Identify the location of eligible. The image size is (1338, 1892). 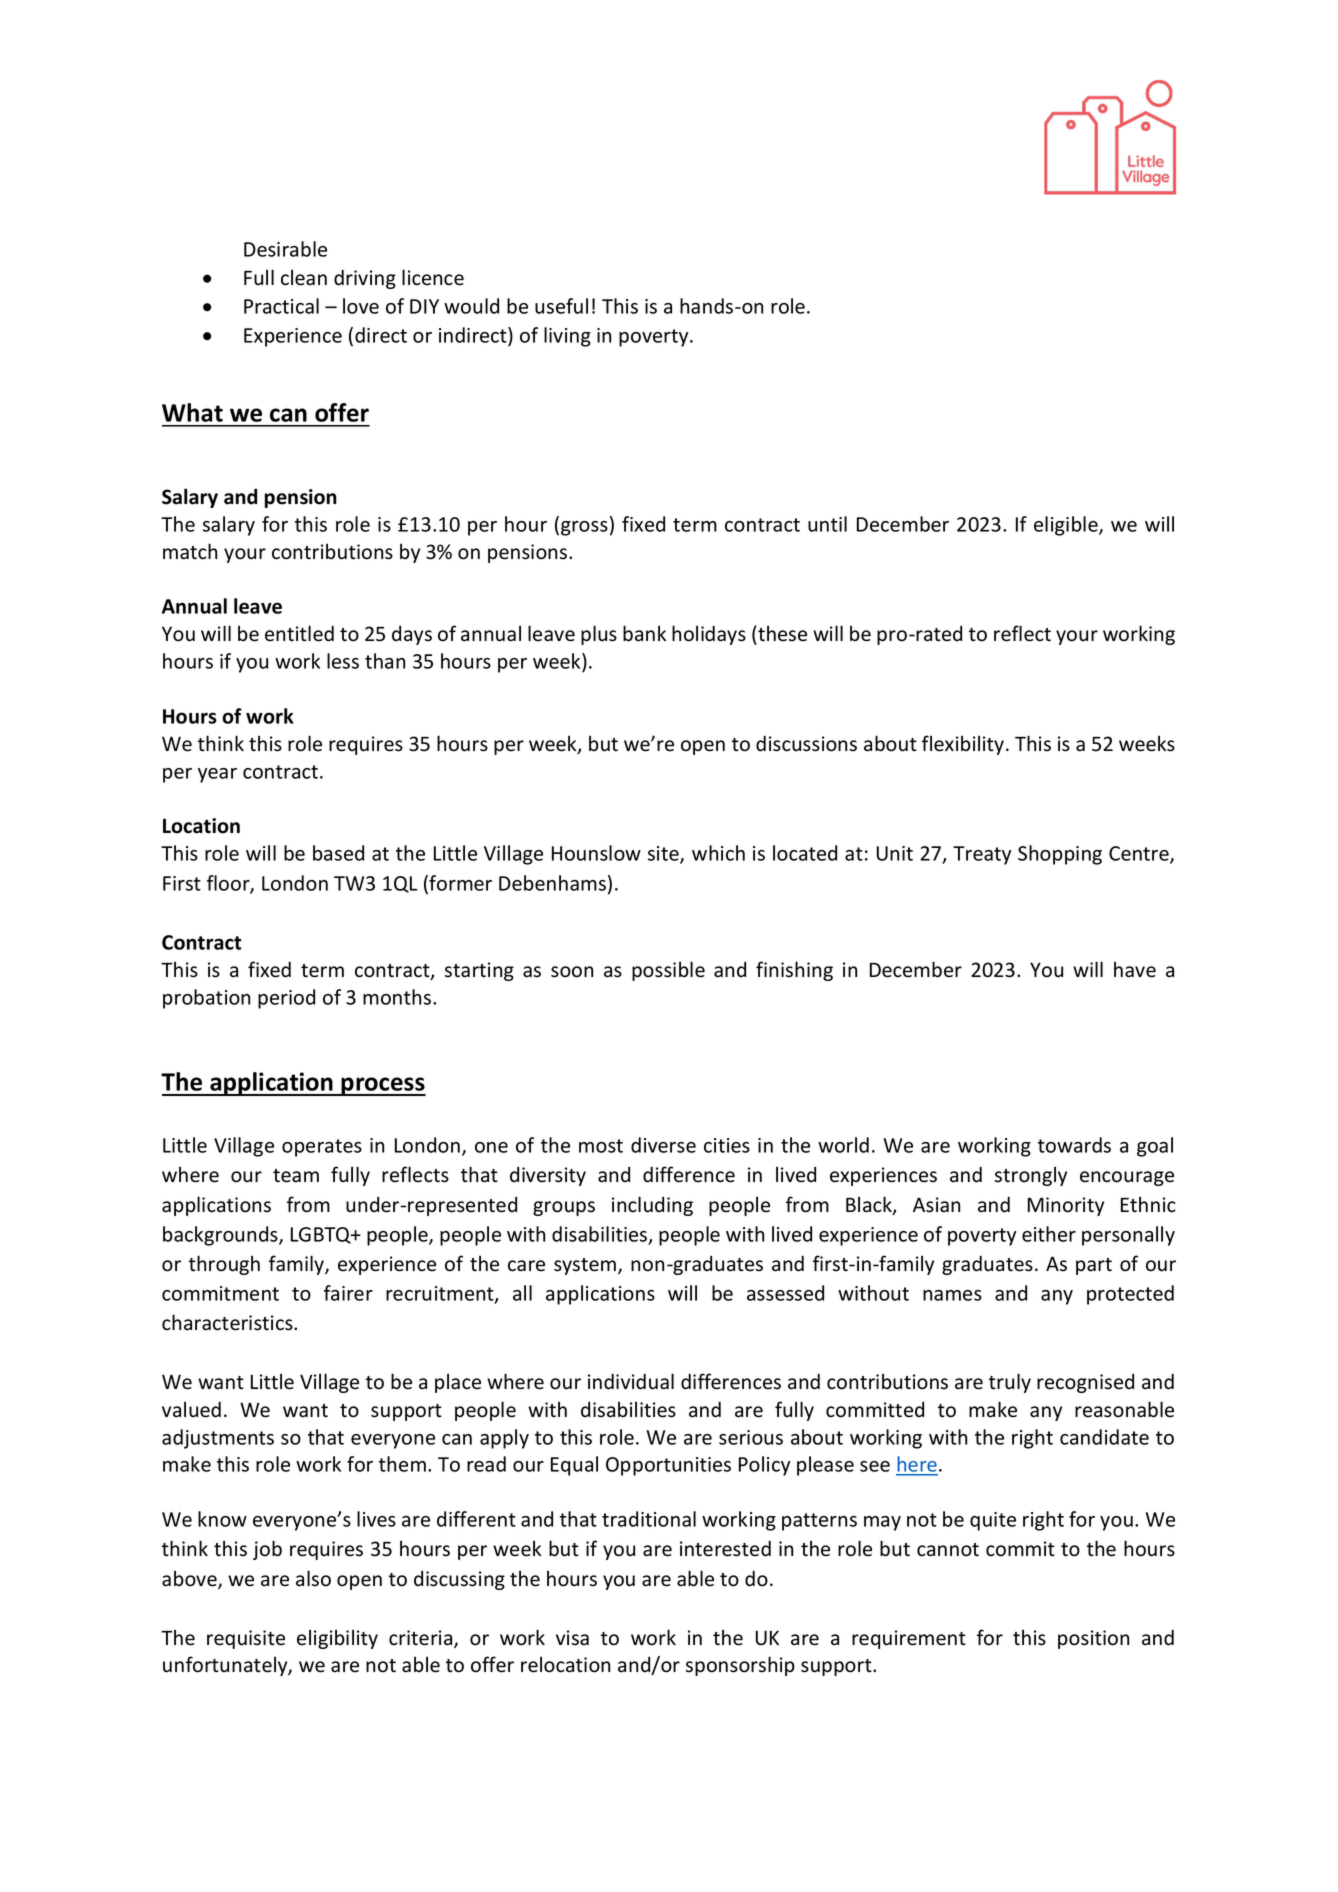
(1067, 526).
